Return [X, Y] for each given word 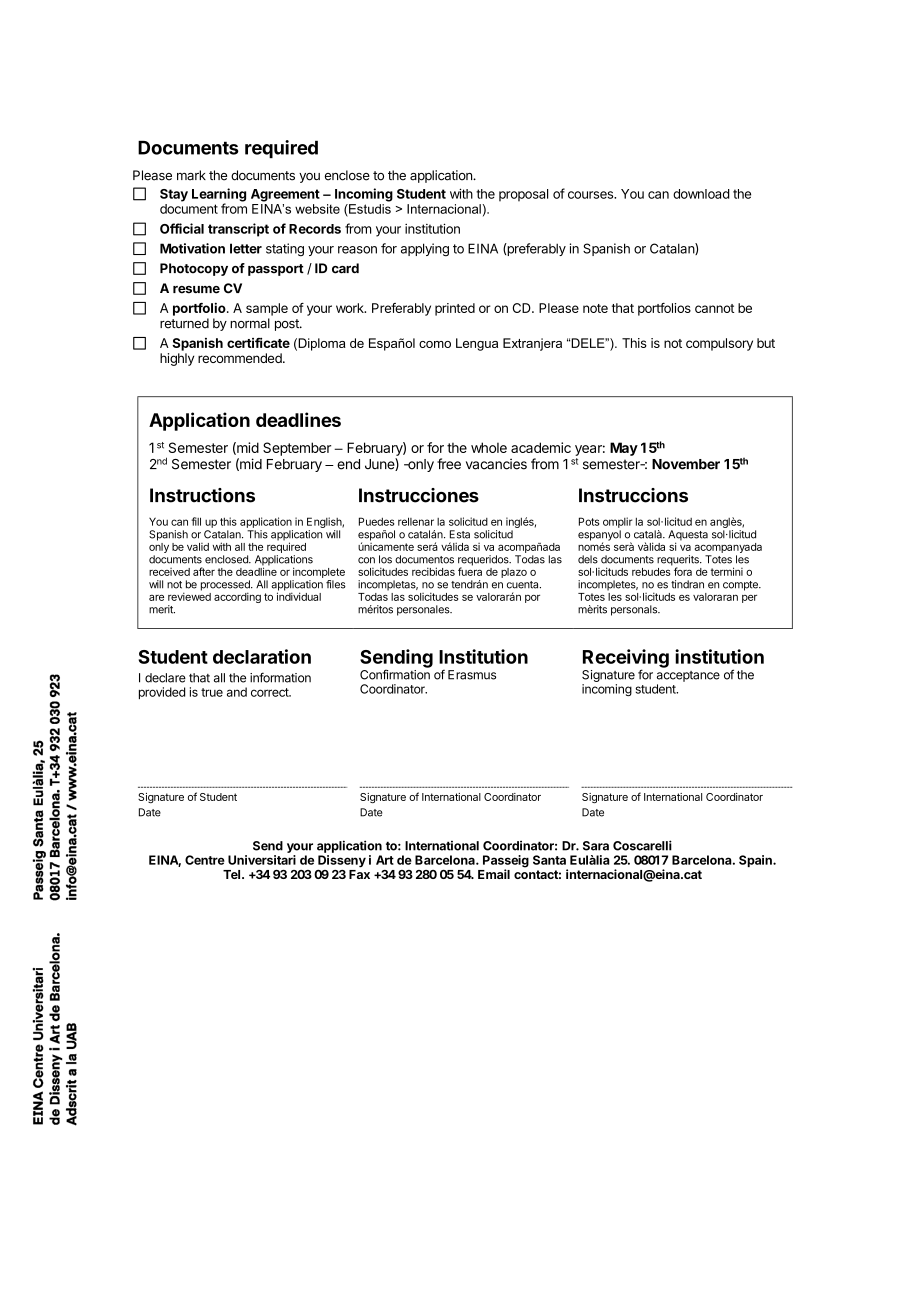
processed [226, 586]
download [701, 194]
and [237, 692]
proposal [523, 195]
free [449, 464]
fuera [470, 570]
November [686, 464]
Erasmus [472, 675]
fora [683, 571]
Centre [205, 860]
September [297, 449]
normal [250, 323]
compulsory [719, 344]
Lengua [477, 344]
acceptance [688, 676]
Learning [219, 196]
